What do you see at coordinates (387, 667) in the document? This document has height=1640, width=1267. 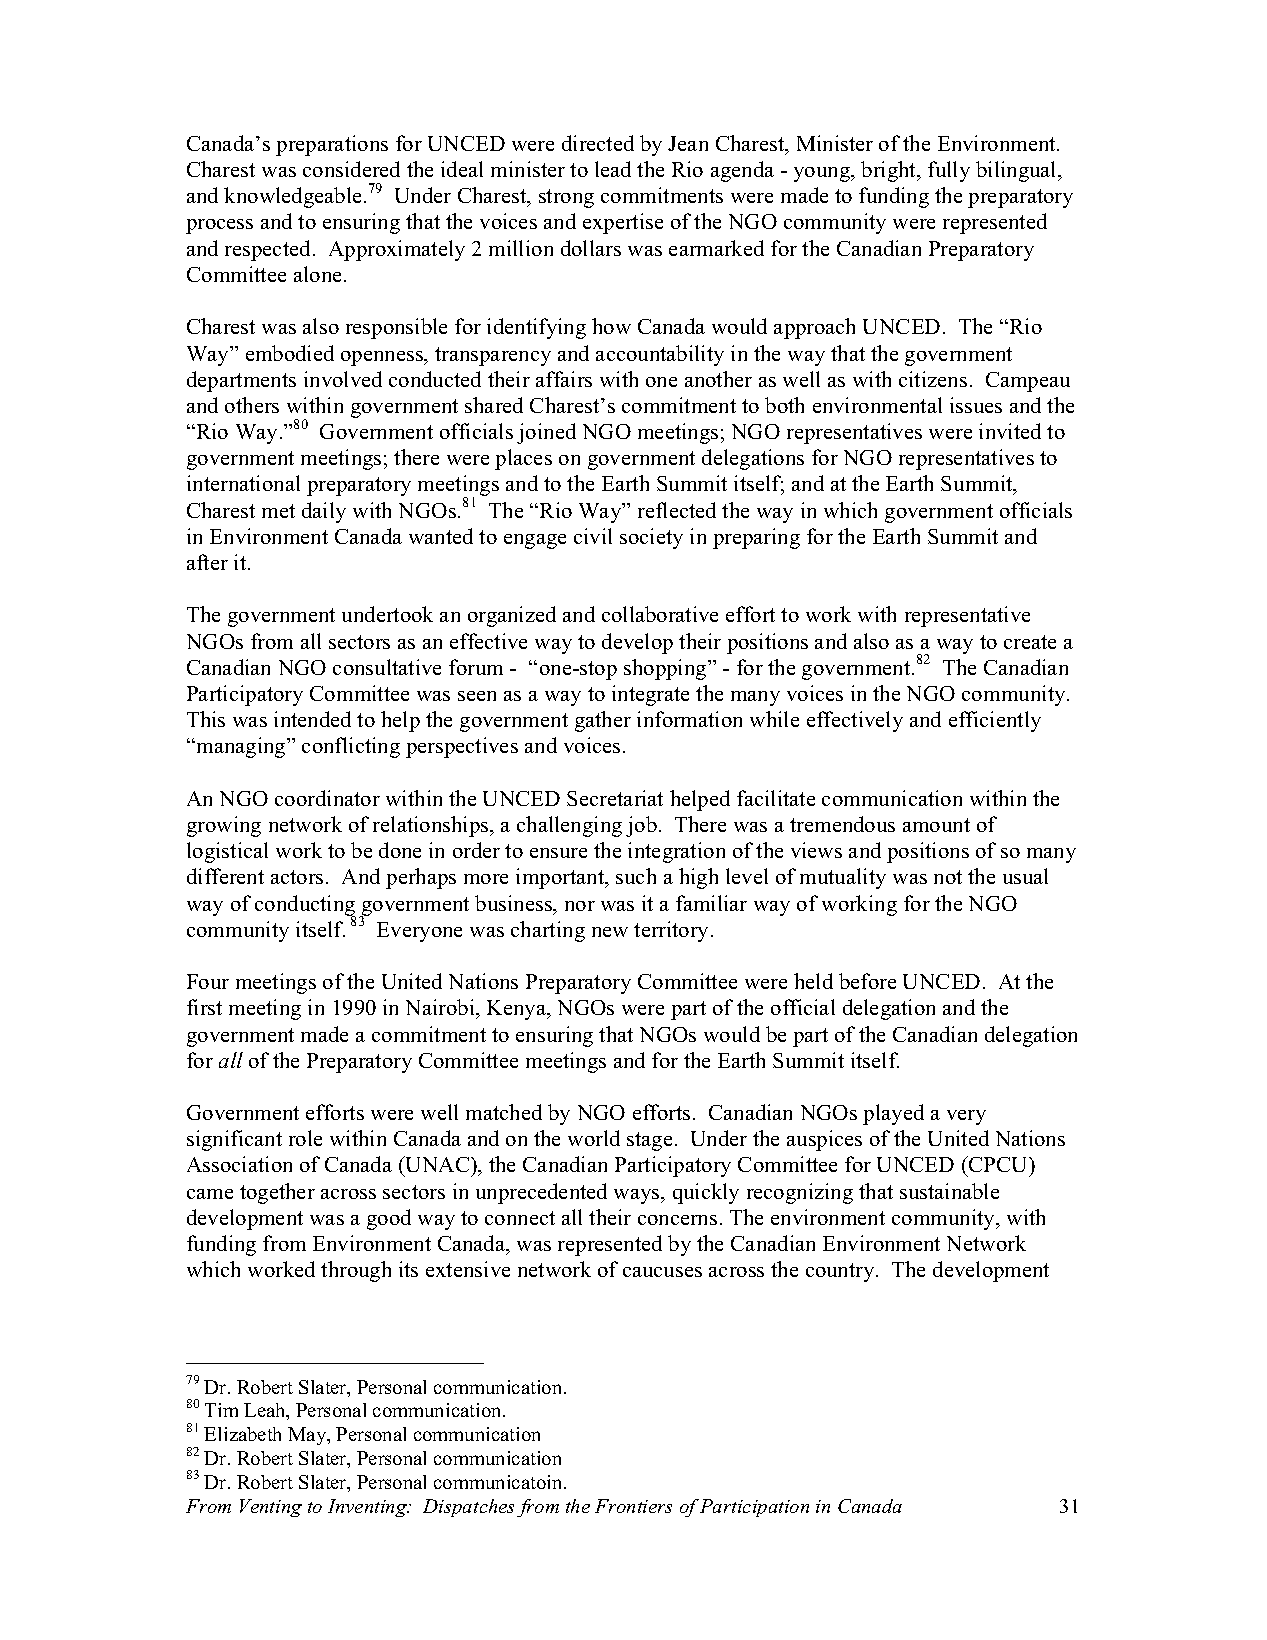 I see `consultative` at bounding box center [387, 667].
